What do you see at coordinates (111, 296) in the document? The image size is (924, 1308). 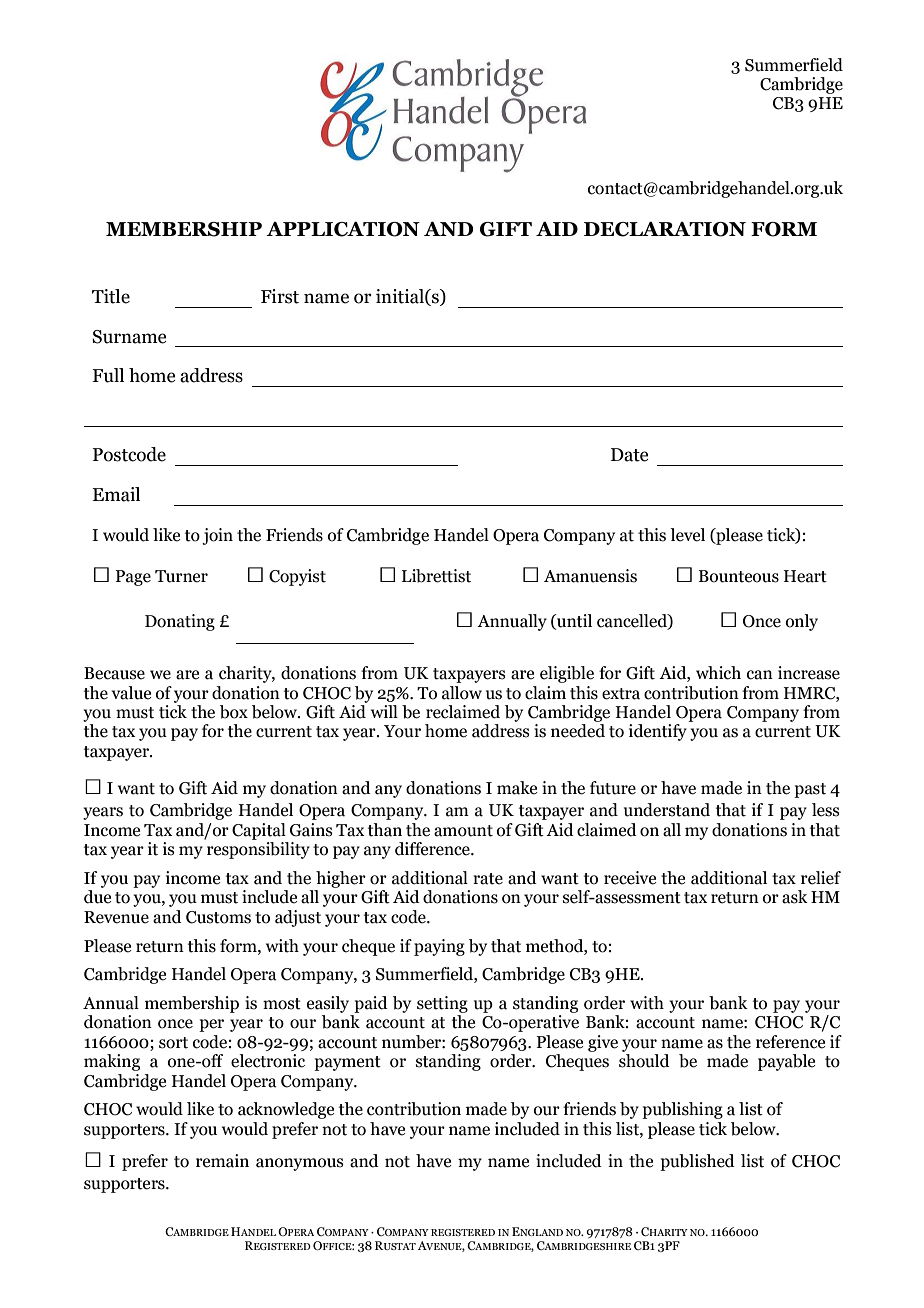 I see `Title` at bounding box center [111, 296].
